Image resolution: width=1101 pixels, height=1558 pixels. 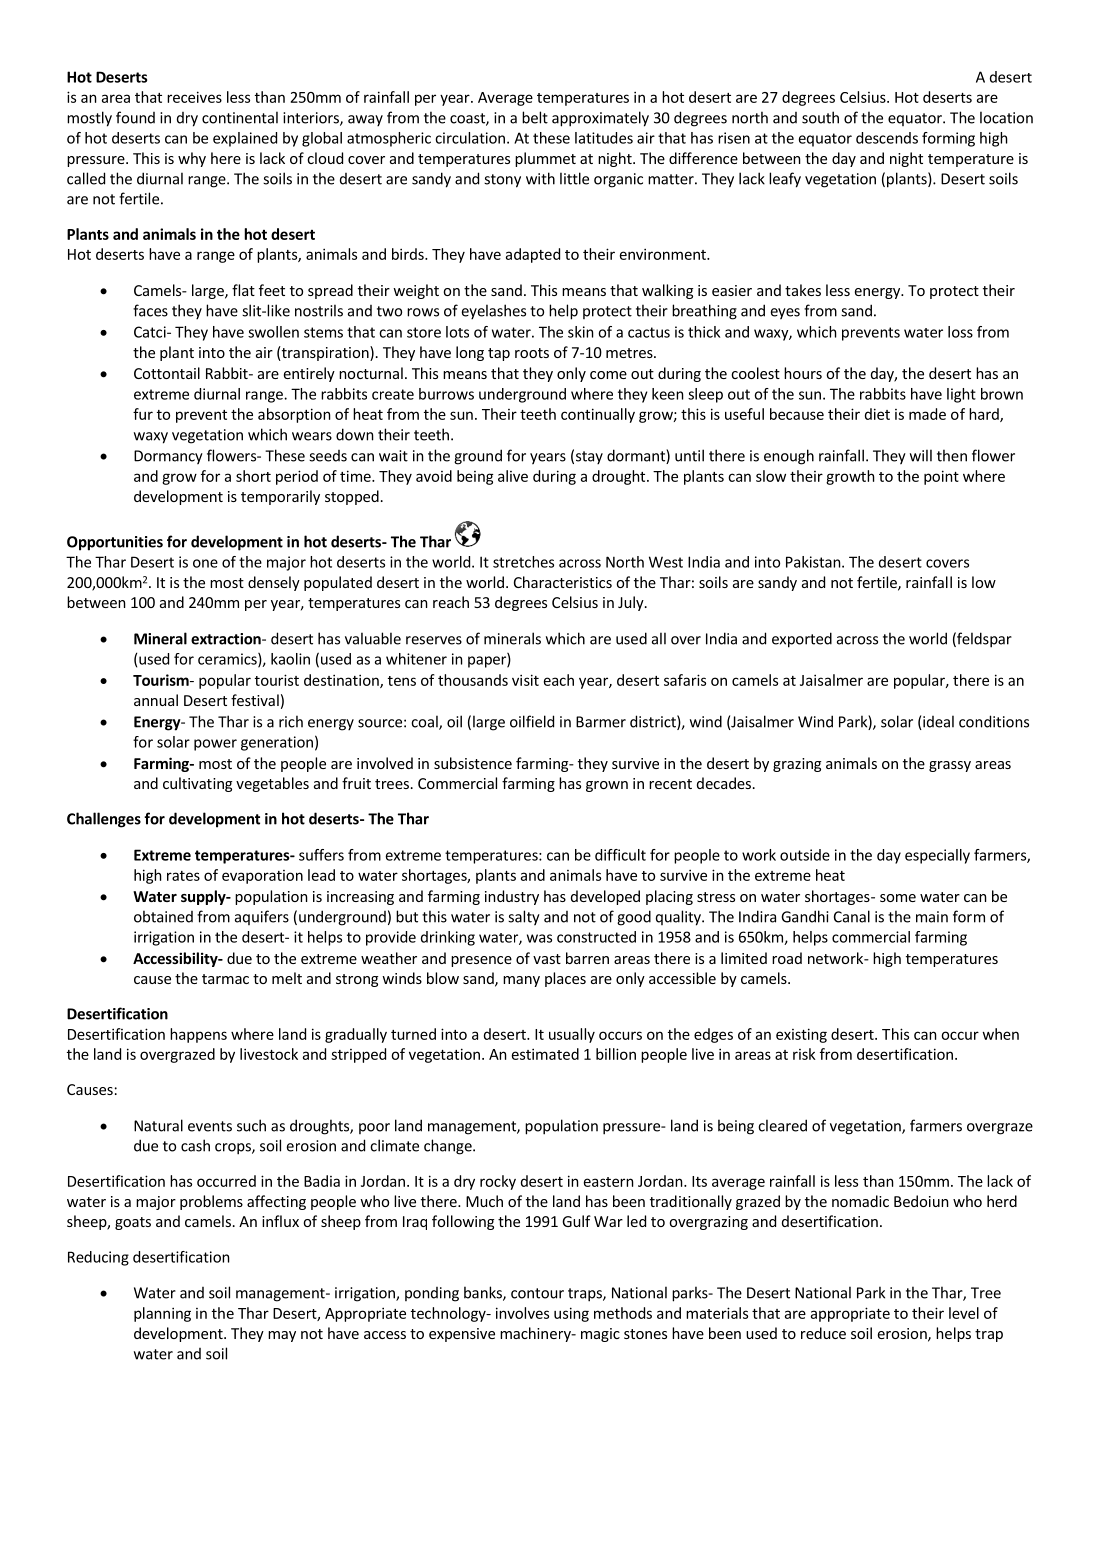 I want to click on belt, so click(x=535, y=117).
